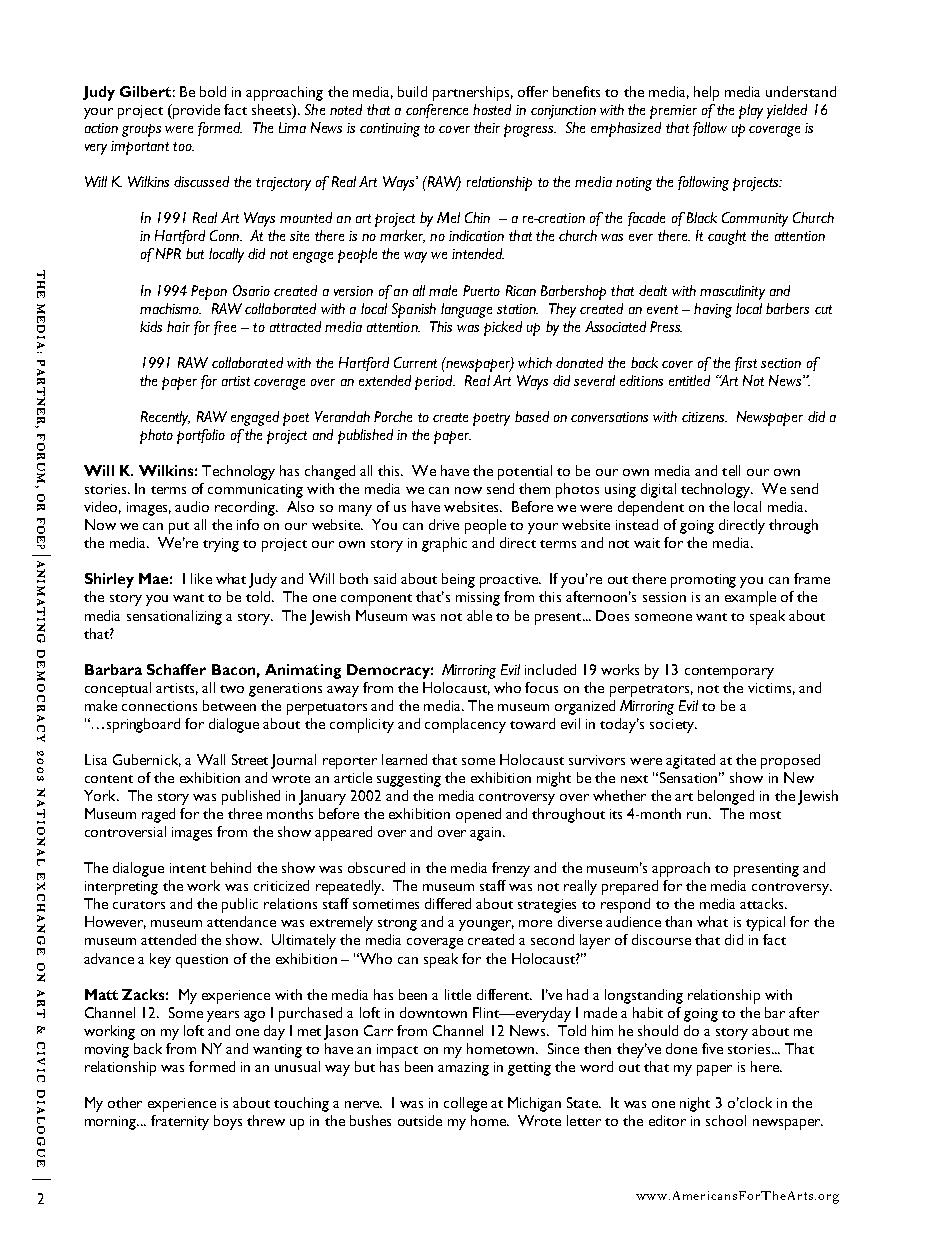 The width and height of the screenshot is (952, 1233). I want to click on example, so click(750, 598).
